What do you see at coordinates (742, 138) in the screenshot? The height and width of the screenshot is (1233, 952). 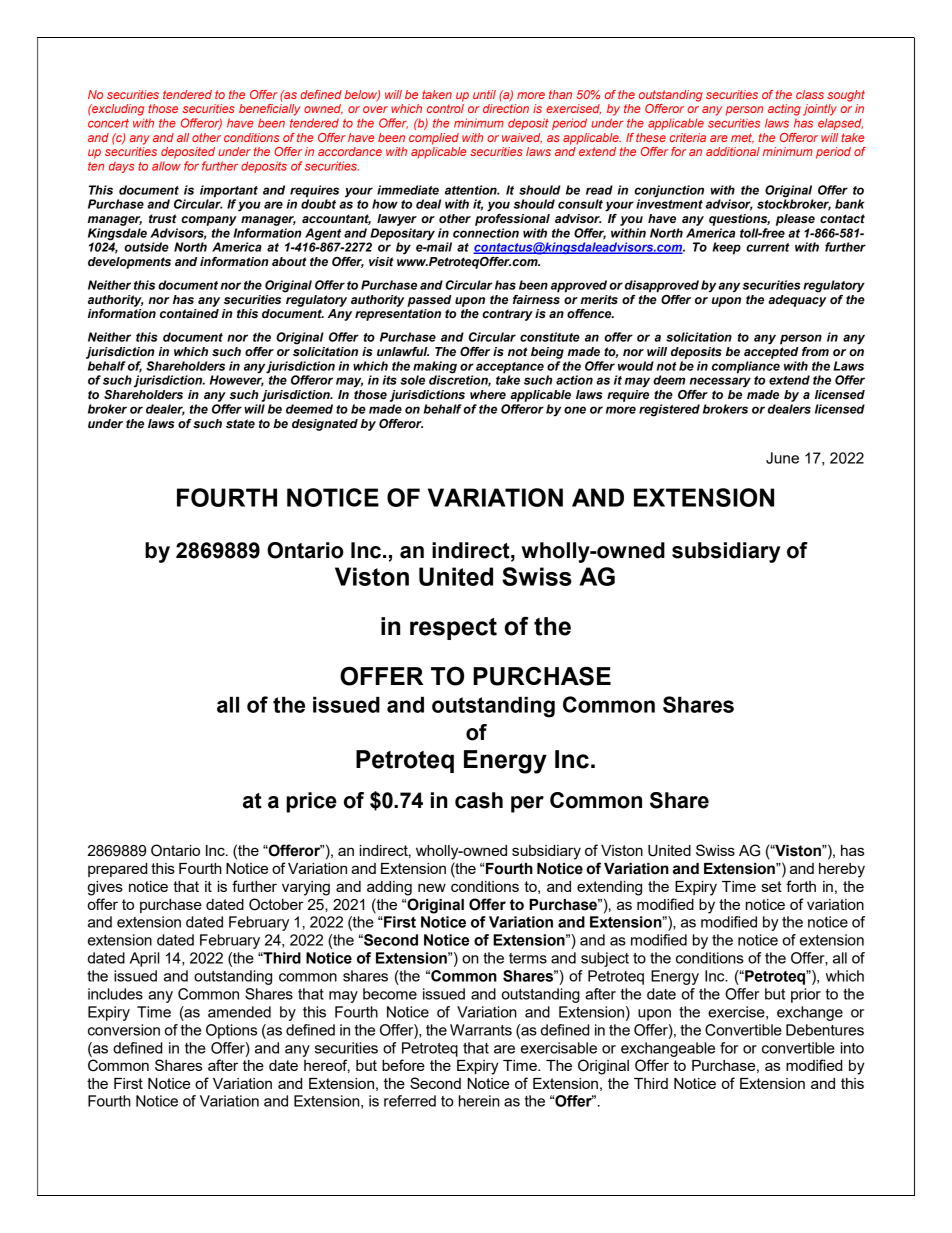 I see `met` at bounding box center [742, 138].
